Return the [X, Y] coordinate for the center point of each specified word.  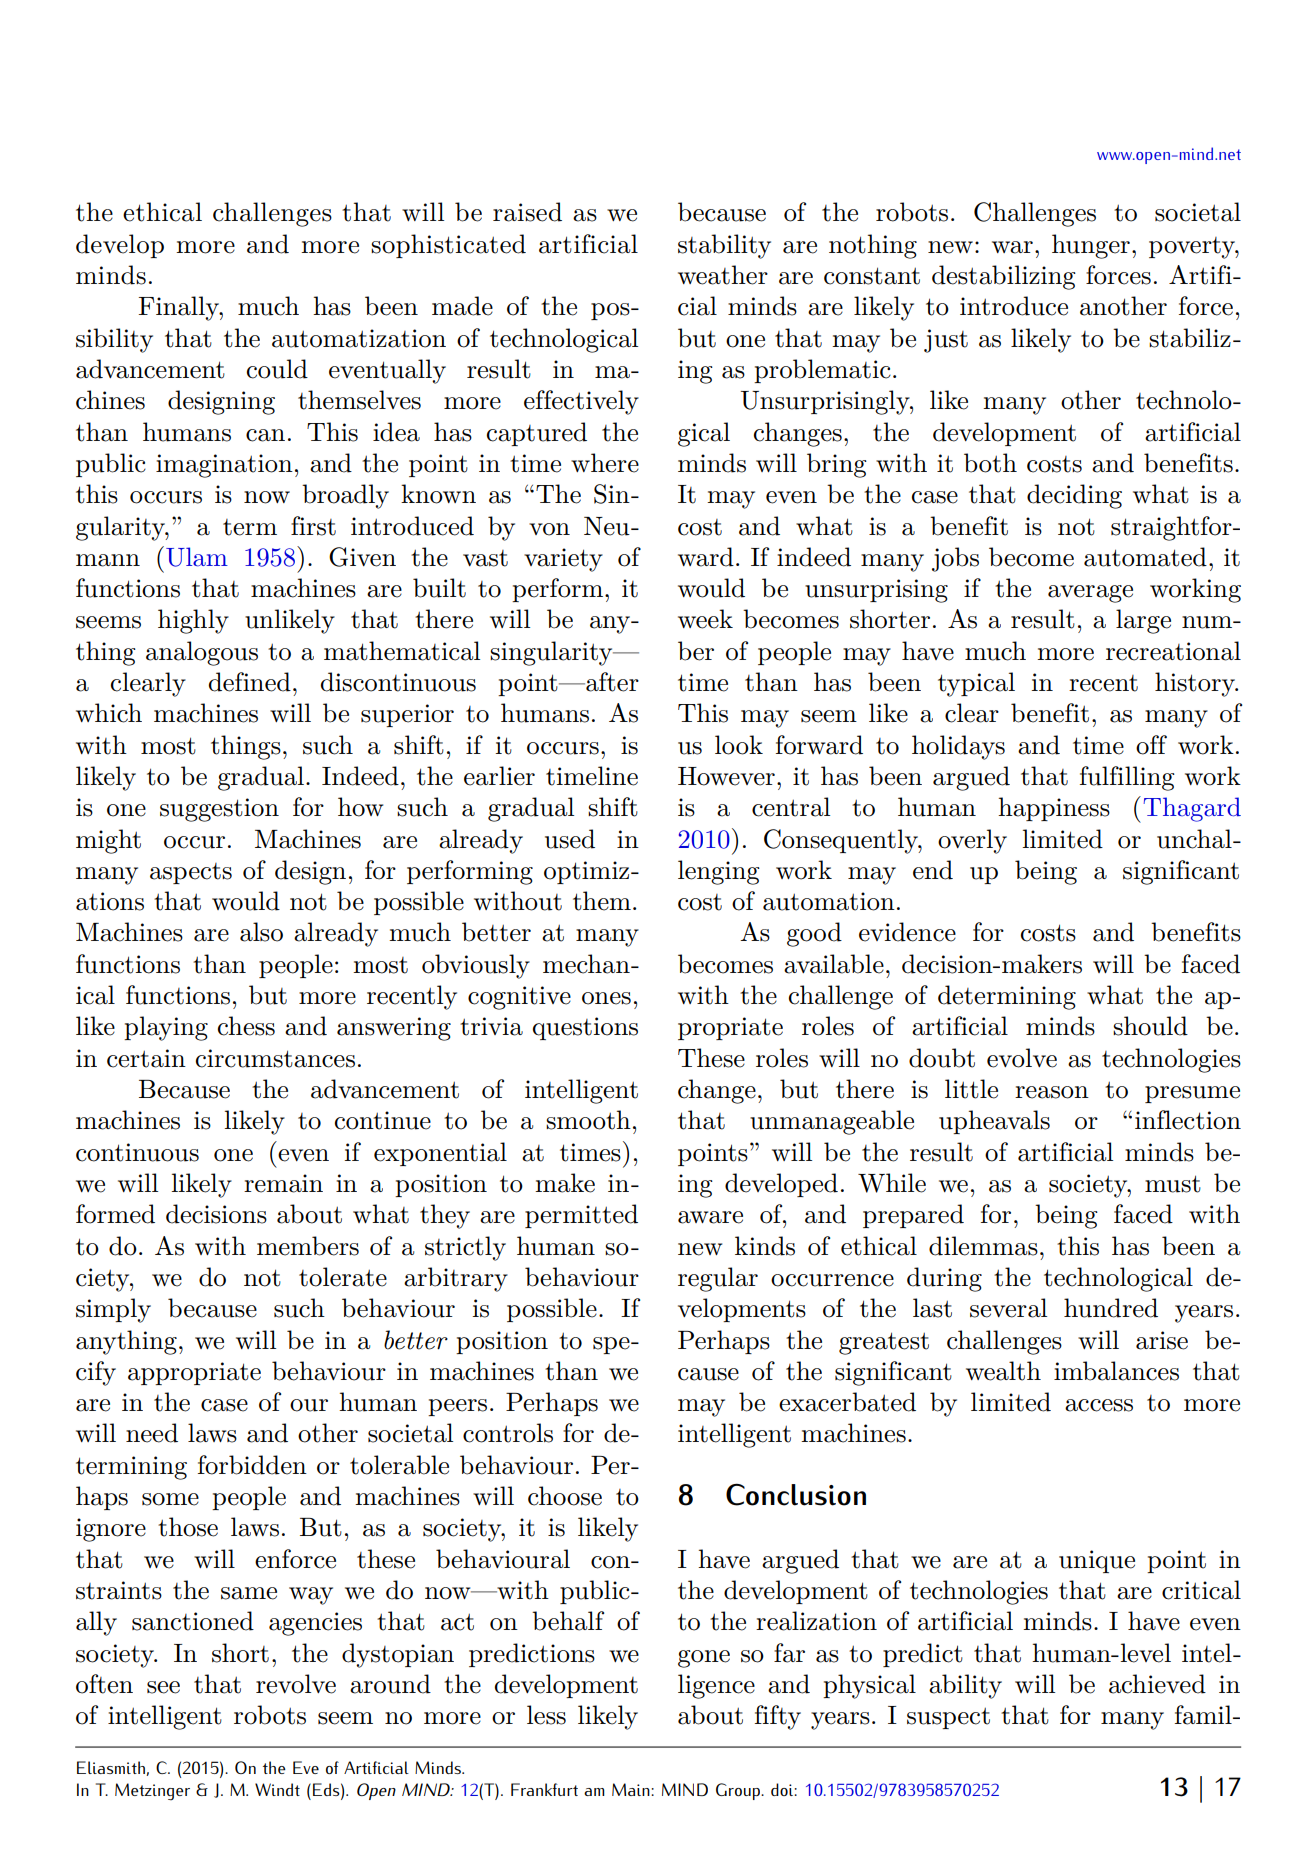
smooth [588, 1120]
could [277, 369]
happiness [1054, 809]
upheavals [994, 1122]
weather [723, 275]
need [152, 1433]
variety [563, 560]
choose [565, 1496]
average [1090, 594]
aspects [191, 873]
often [104, 1684]
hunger [1091, 246]
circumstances [275, 1058]
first [313, 526]
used [570, 839]
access [1099, 1405]
